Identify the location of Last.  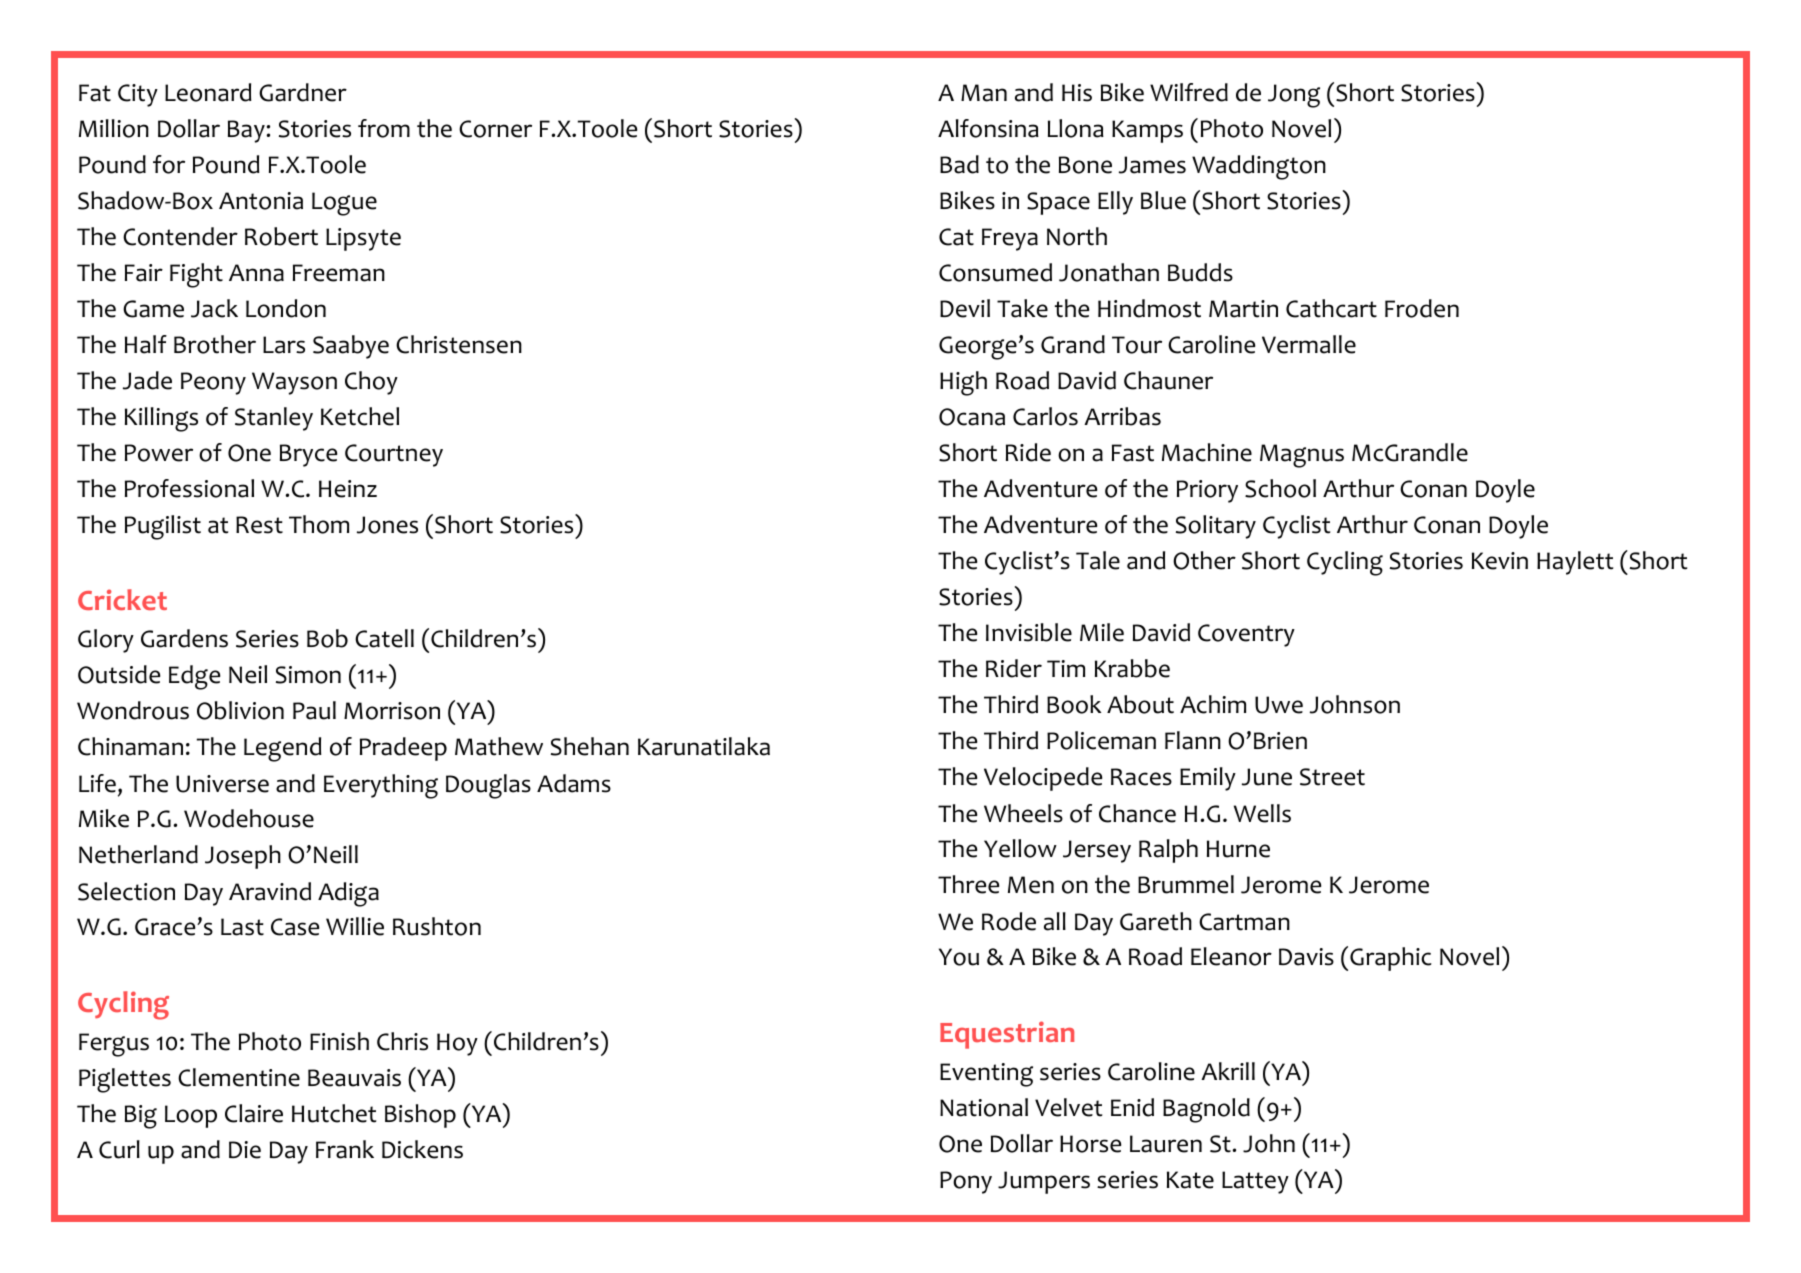
(242, 927).
